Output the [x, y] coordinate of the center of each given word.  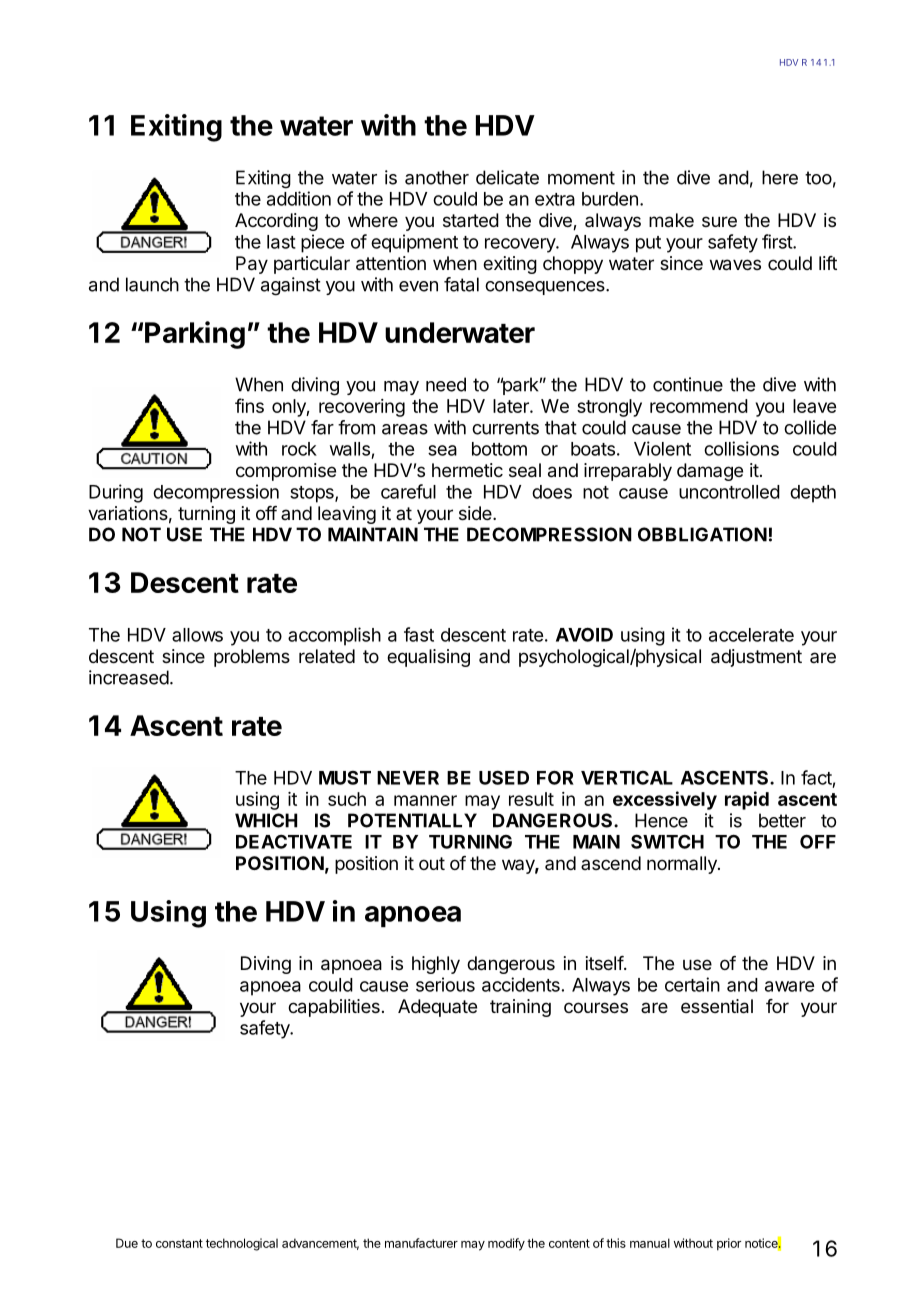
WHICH [266, 820]
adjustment [756, 658]
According [276, 222]
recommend [699, 406]
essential [717, 1006]
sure [719, 221]
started [471, 220]
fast [419, 634]
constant [179, 1243]
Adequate [437, 1008]
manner [425, 800]
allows [197, 635]
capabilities [334, 1008]
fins [249, 405]
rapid [747, 800]
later [512, 406]
